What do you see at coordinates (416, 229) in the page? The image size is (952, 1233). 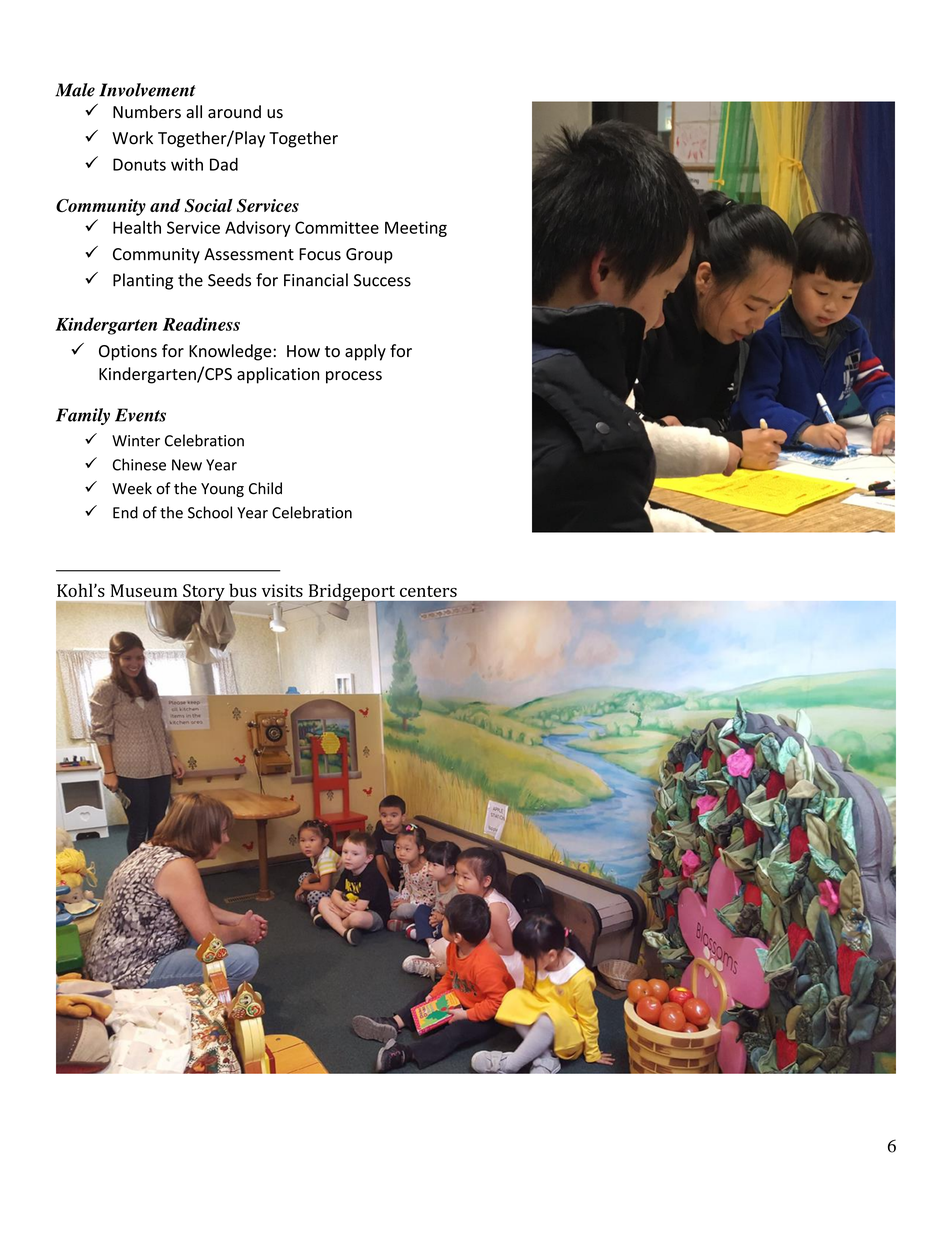 I see `Meeting` at bounding box center [416, 229].
